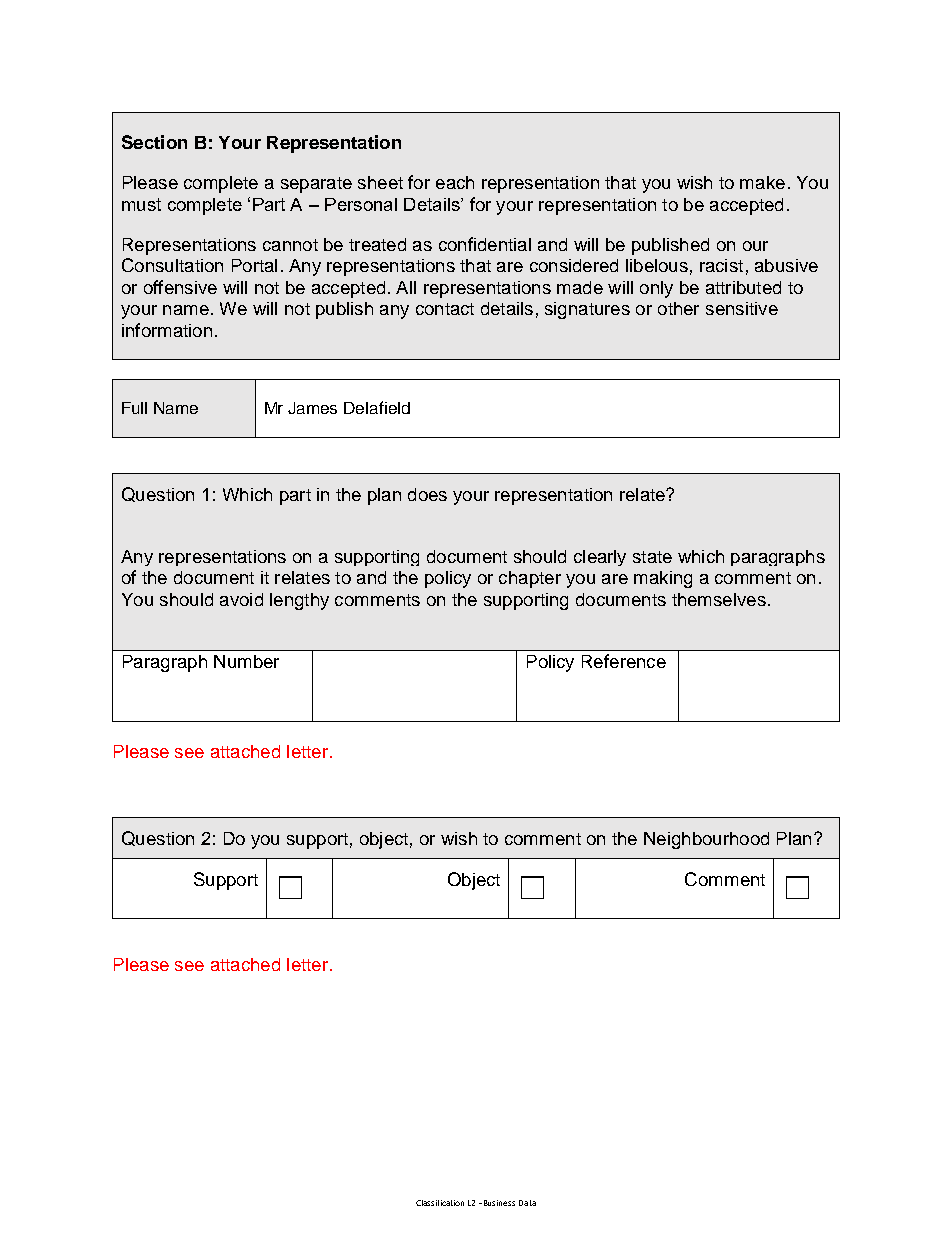 This document has width=952, height=1233. What do you see at coordinates (246, 661) in the document?
I see `Number` at bounding box center [246, 661].
